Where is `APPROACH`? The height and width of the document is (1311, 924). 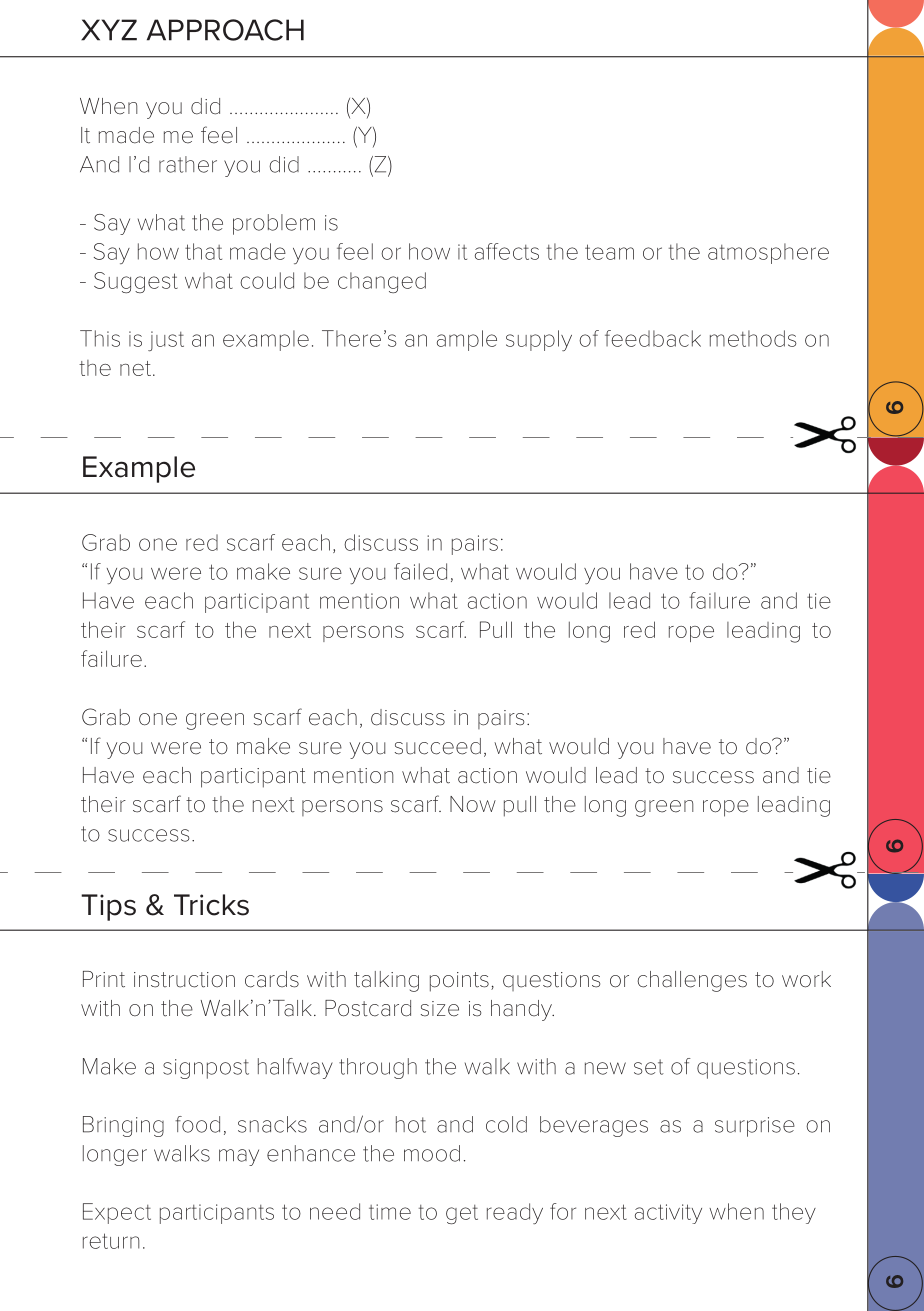
APPROACH is located at coordinates (225, 30).
